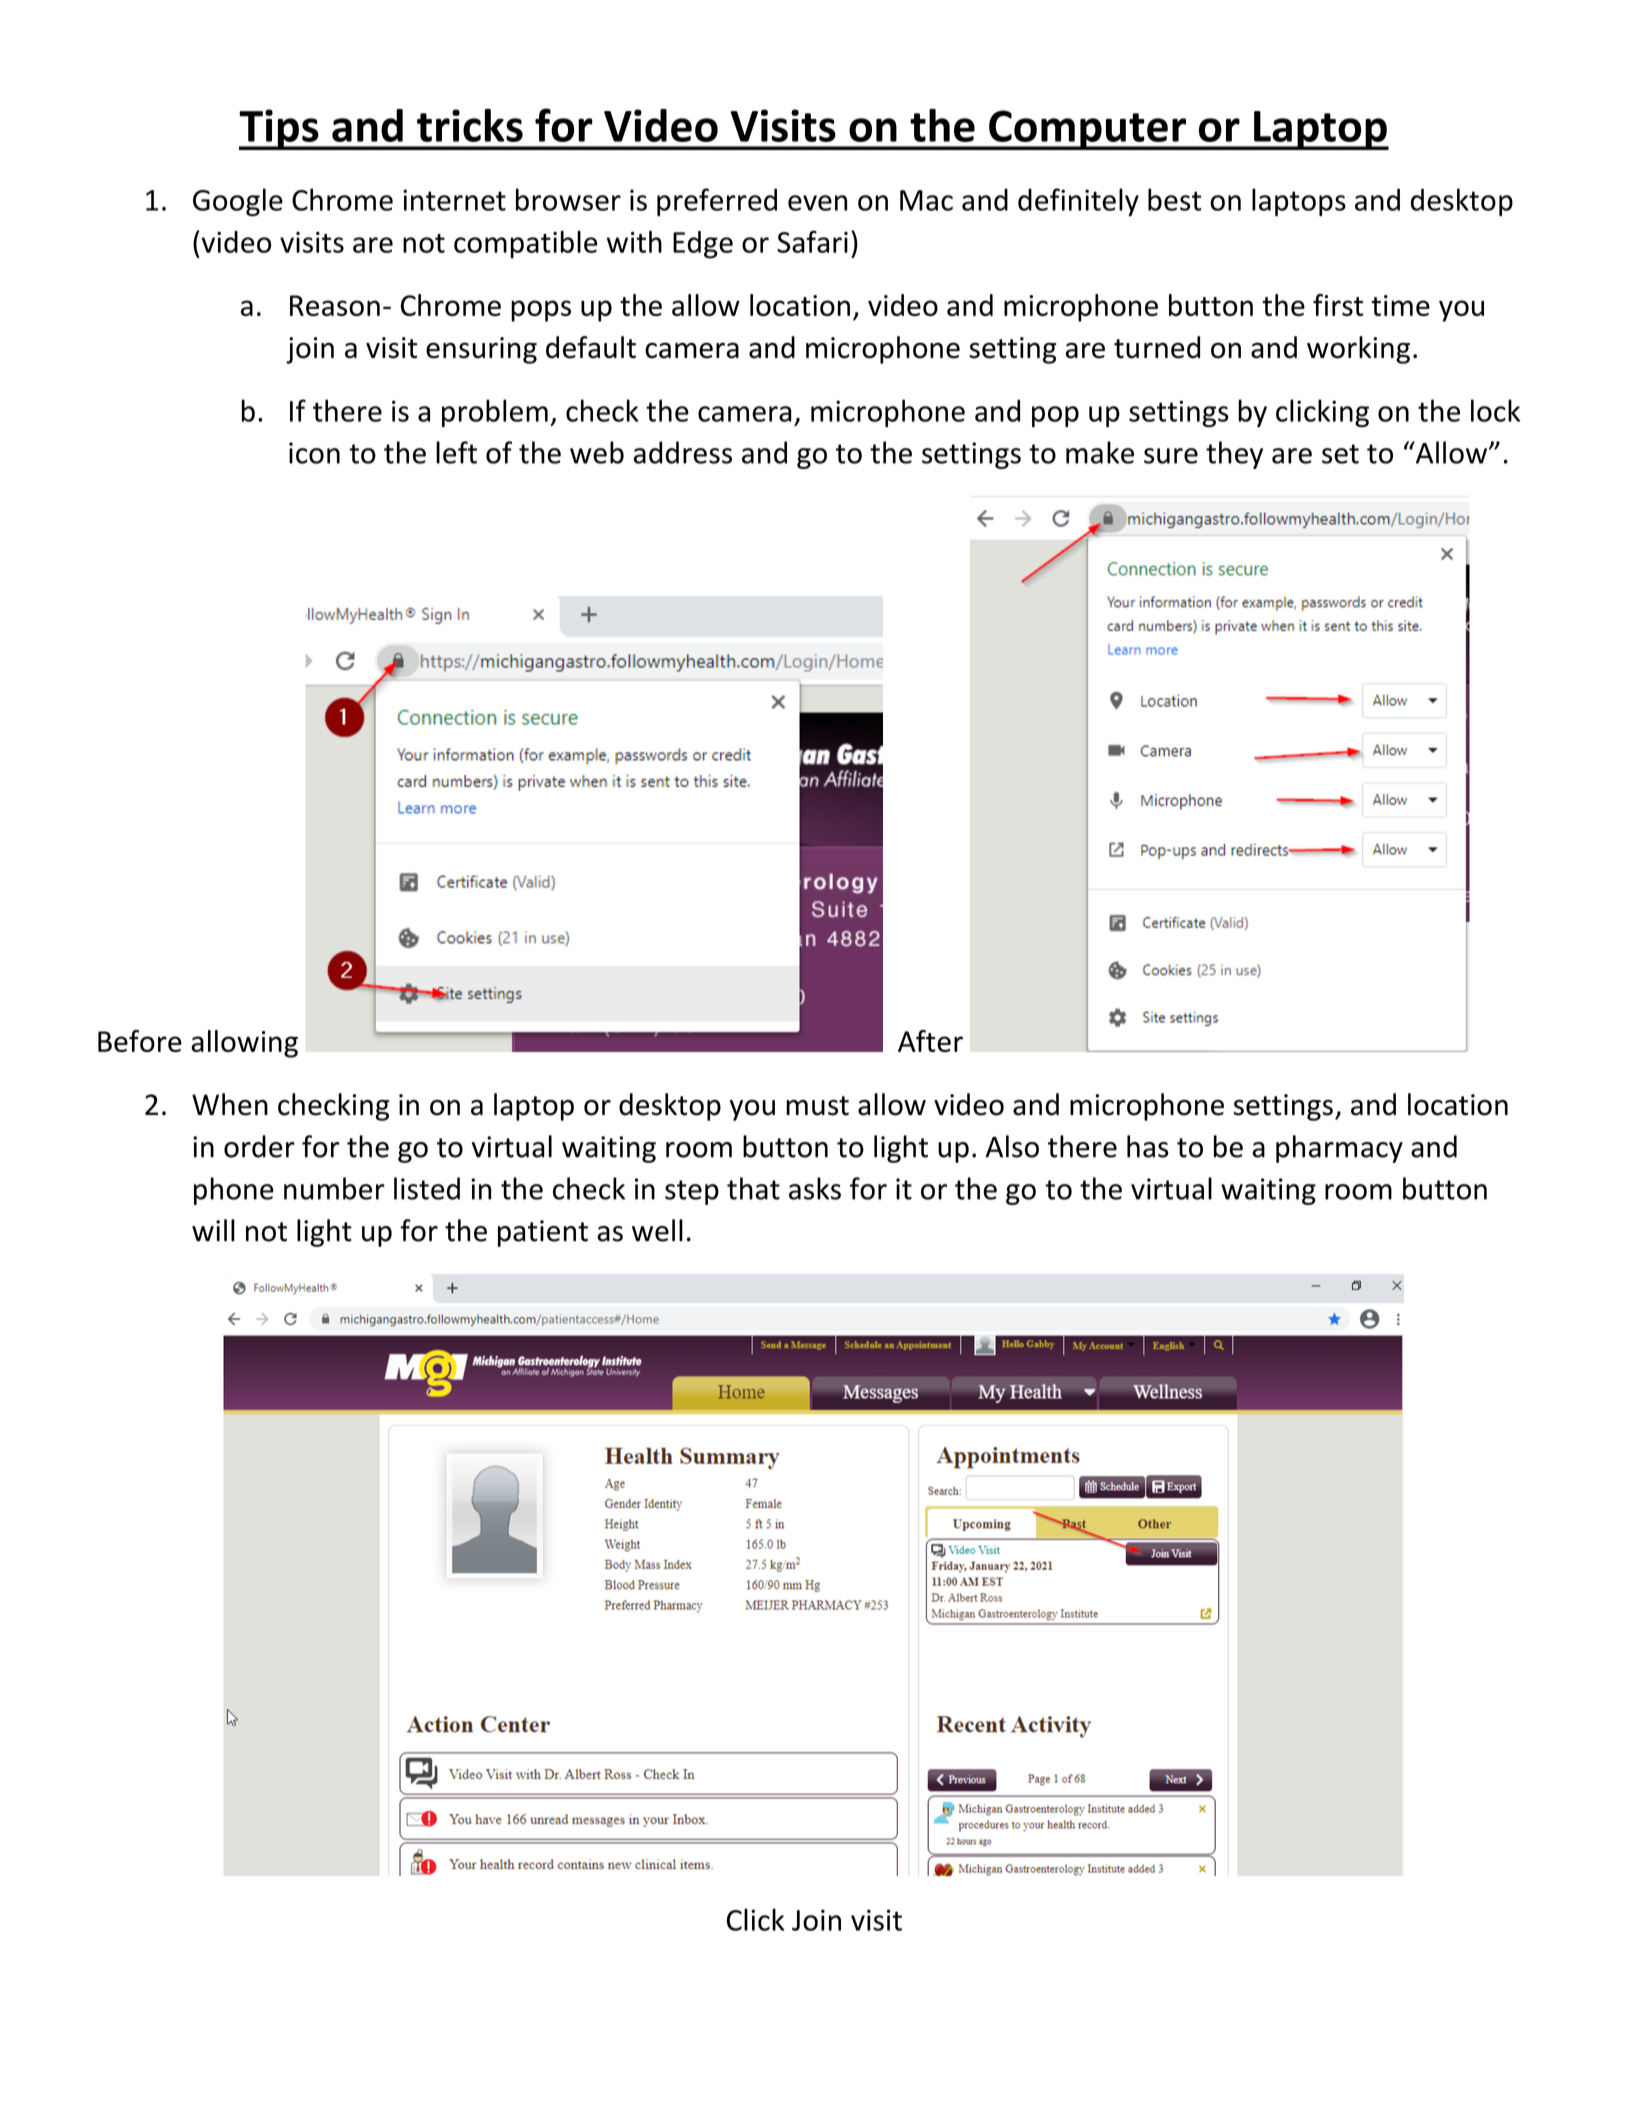 Image resolution: width=1628 pixels, height=2107 pixels. I want to click on number, so click(334, 1188).
